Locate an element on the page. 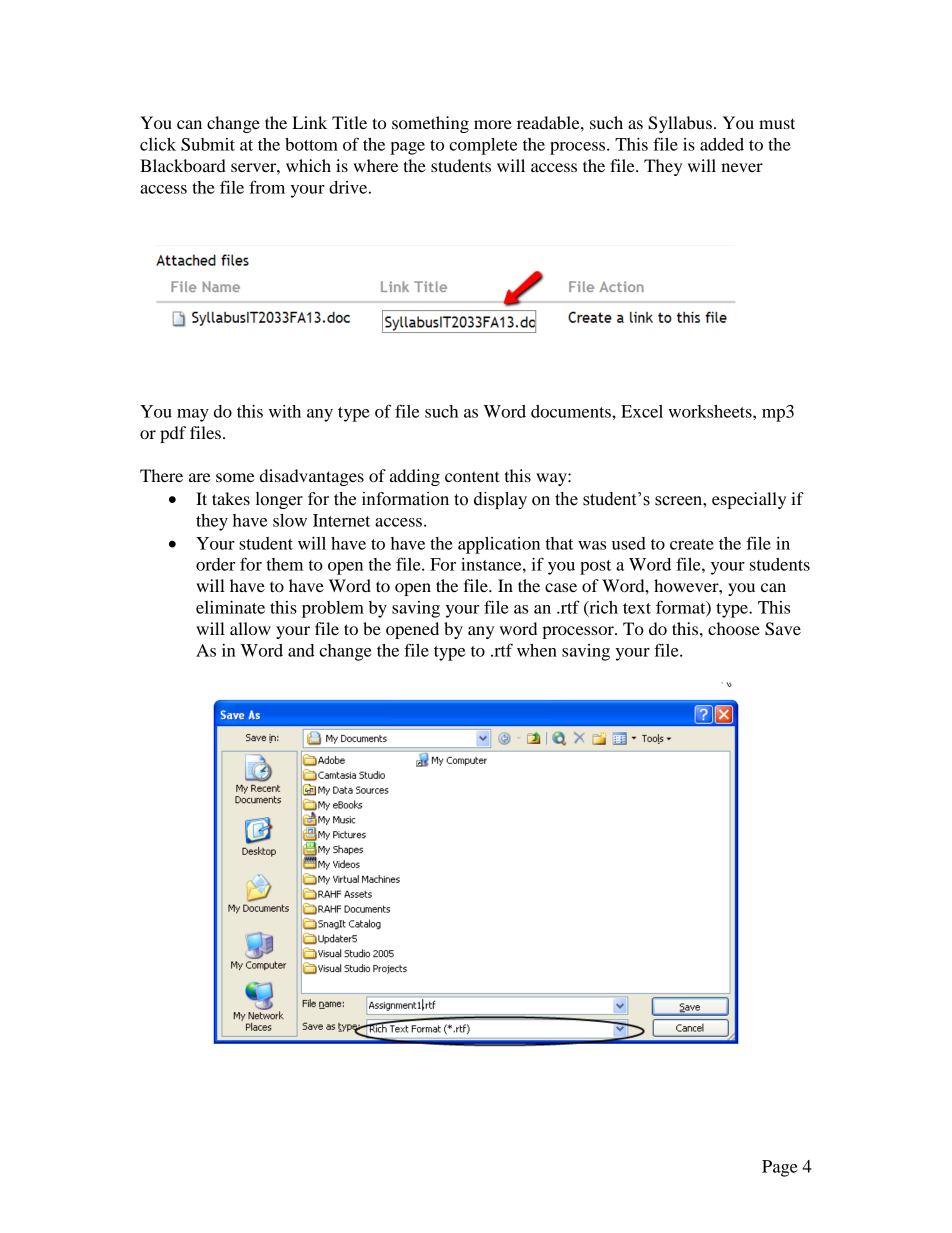  complete is located at coordinates (483, 146).
